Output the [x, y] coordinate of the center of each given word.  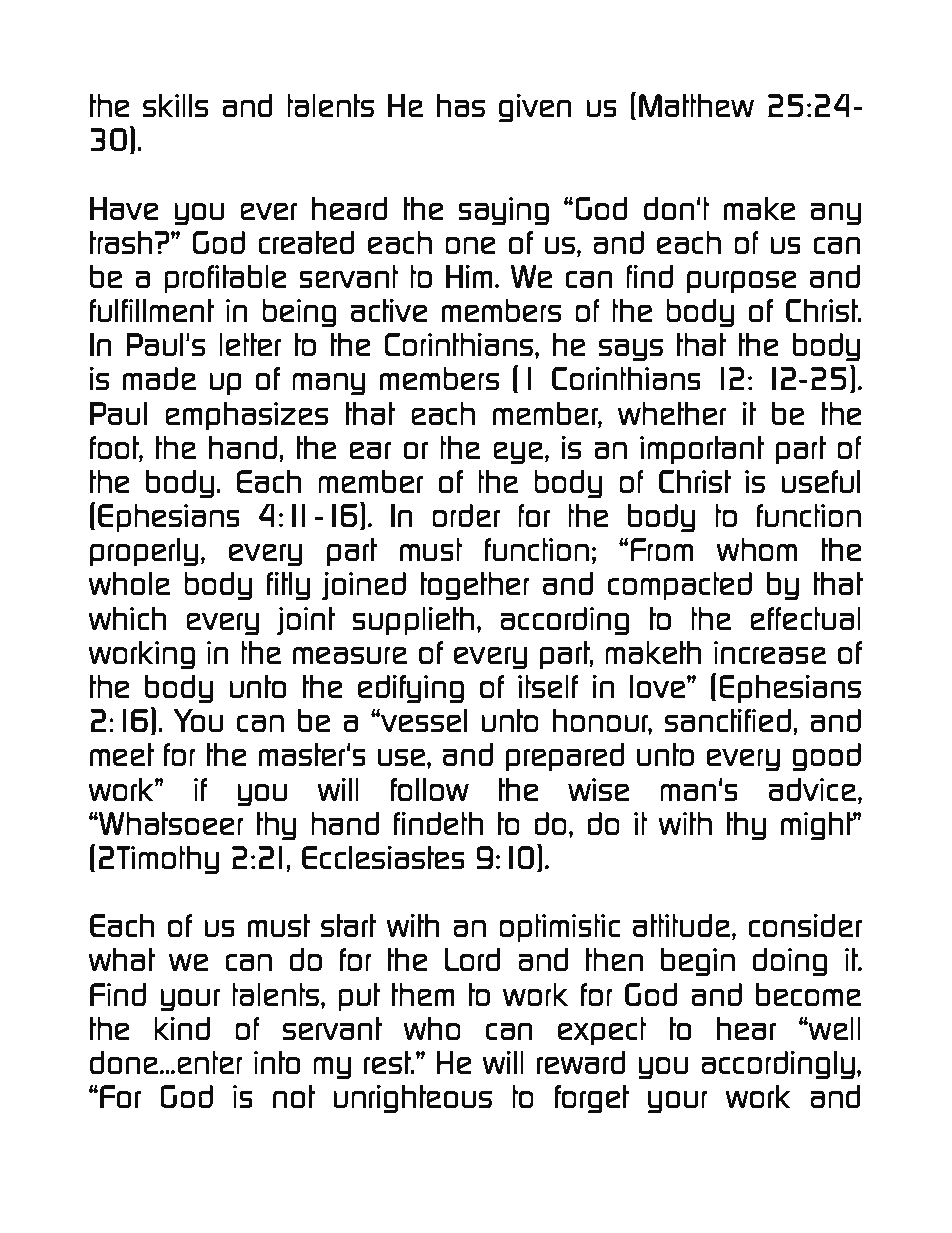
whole [129, 583]
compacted [680, 586]
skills [175, 105]
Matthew [696, 105]
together [475, 586]
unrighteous [412, 1099]
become [808, 994]
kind [182, 1028]
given [535, 108]
